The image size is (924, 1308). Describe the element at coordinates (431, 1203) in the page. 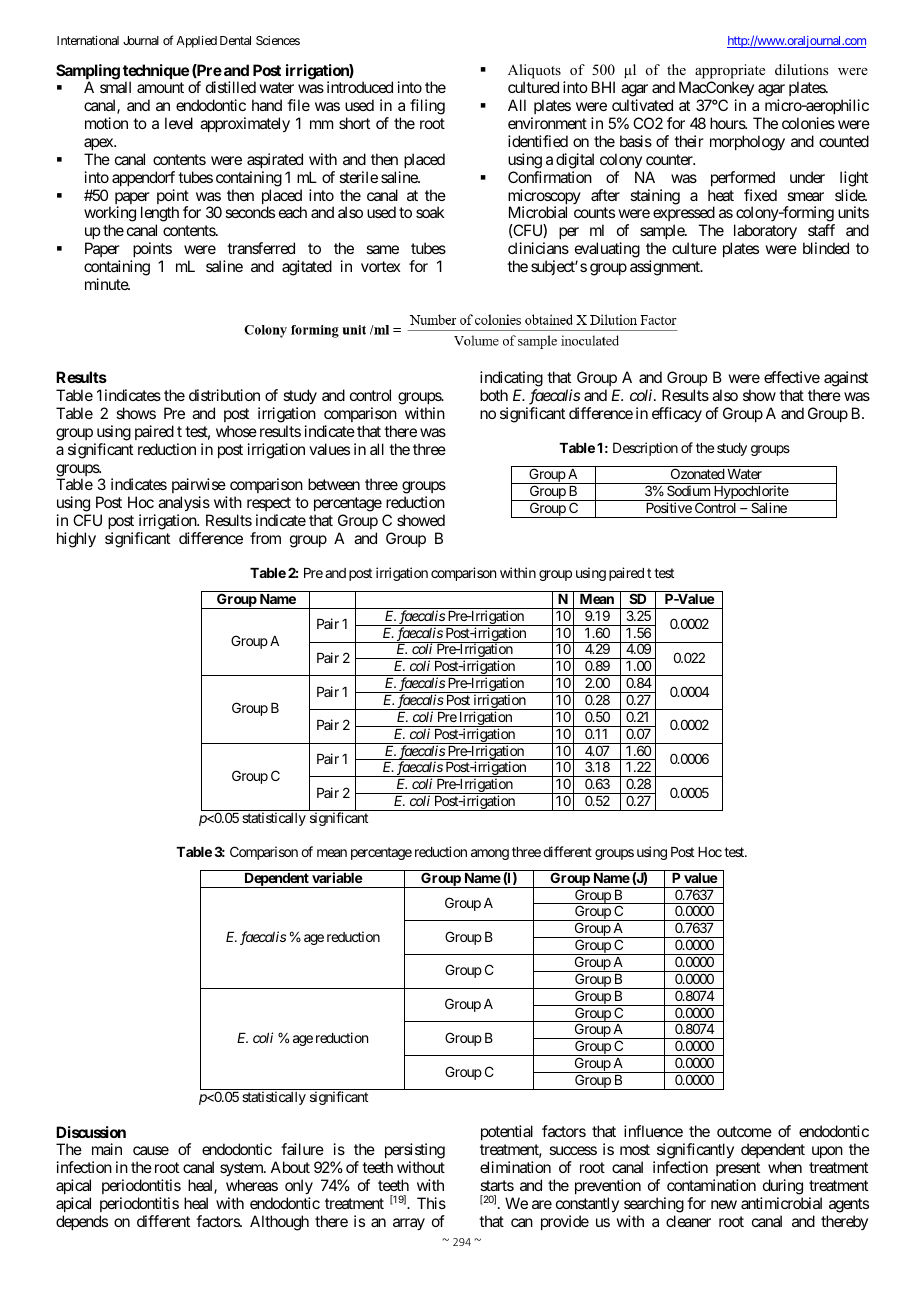

I see `This` at that location.
